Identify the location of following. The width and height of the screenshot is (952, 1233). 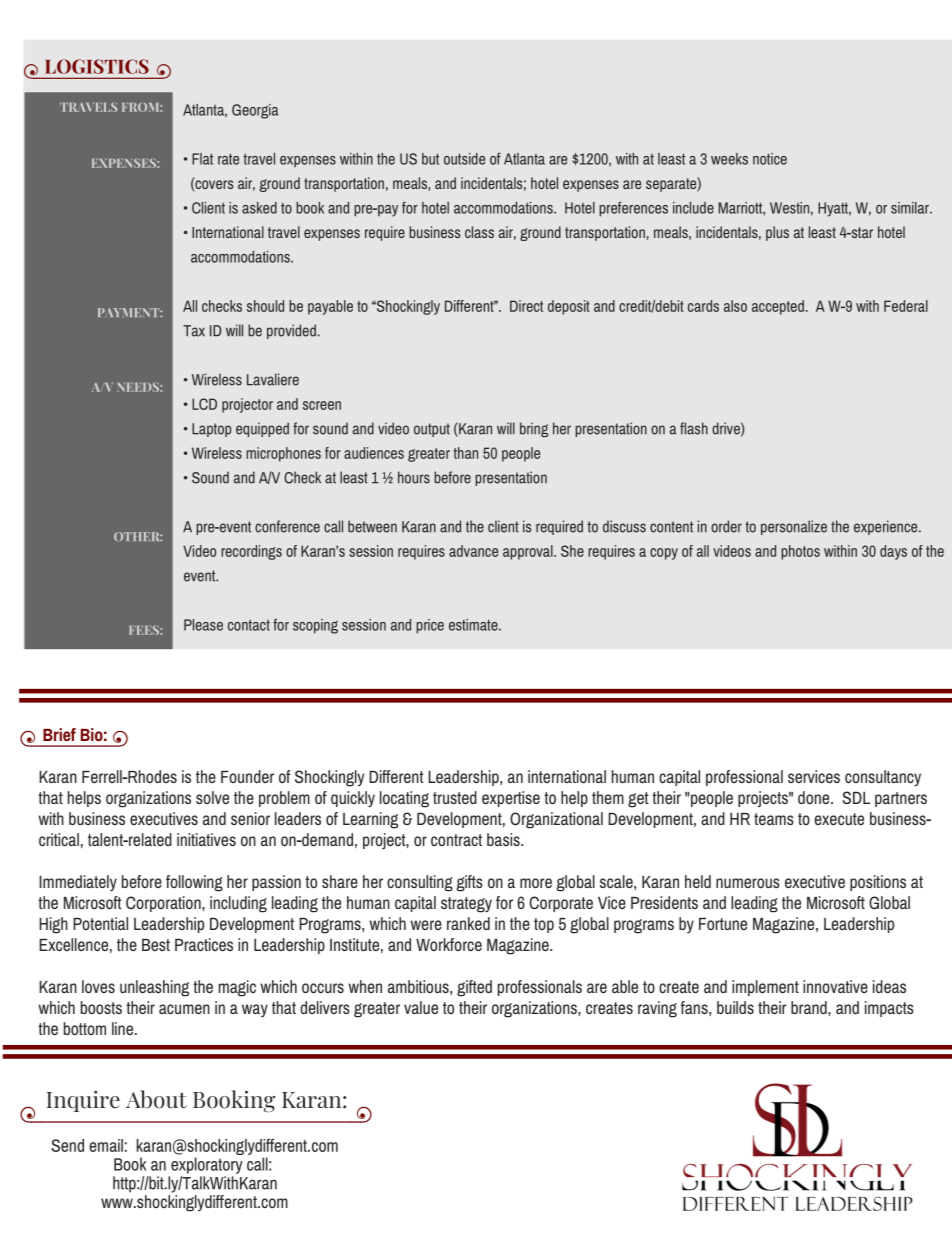
(194, 883).
